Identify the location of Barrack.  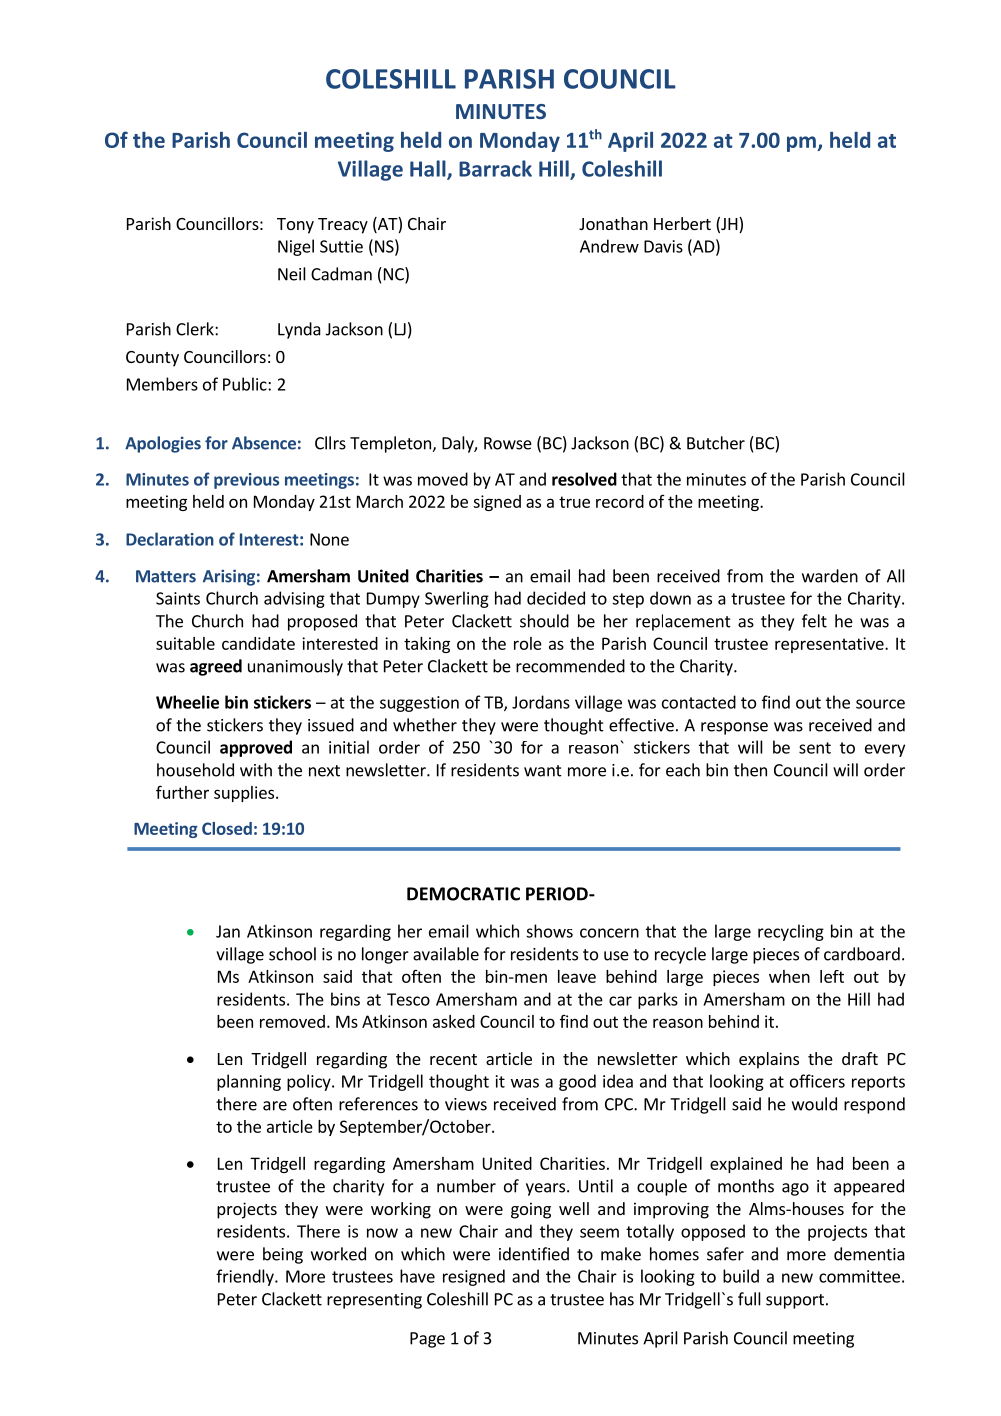
(495, 168).
